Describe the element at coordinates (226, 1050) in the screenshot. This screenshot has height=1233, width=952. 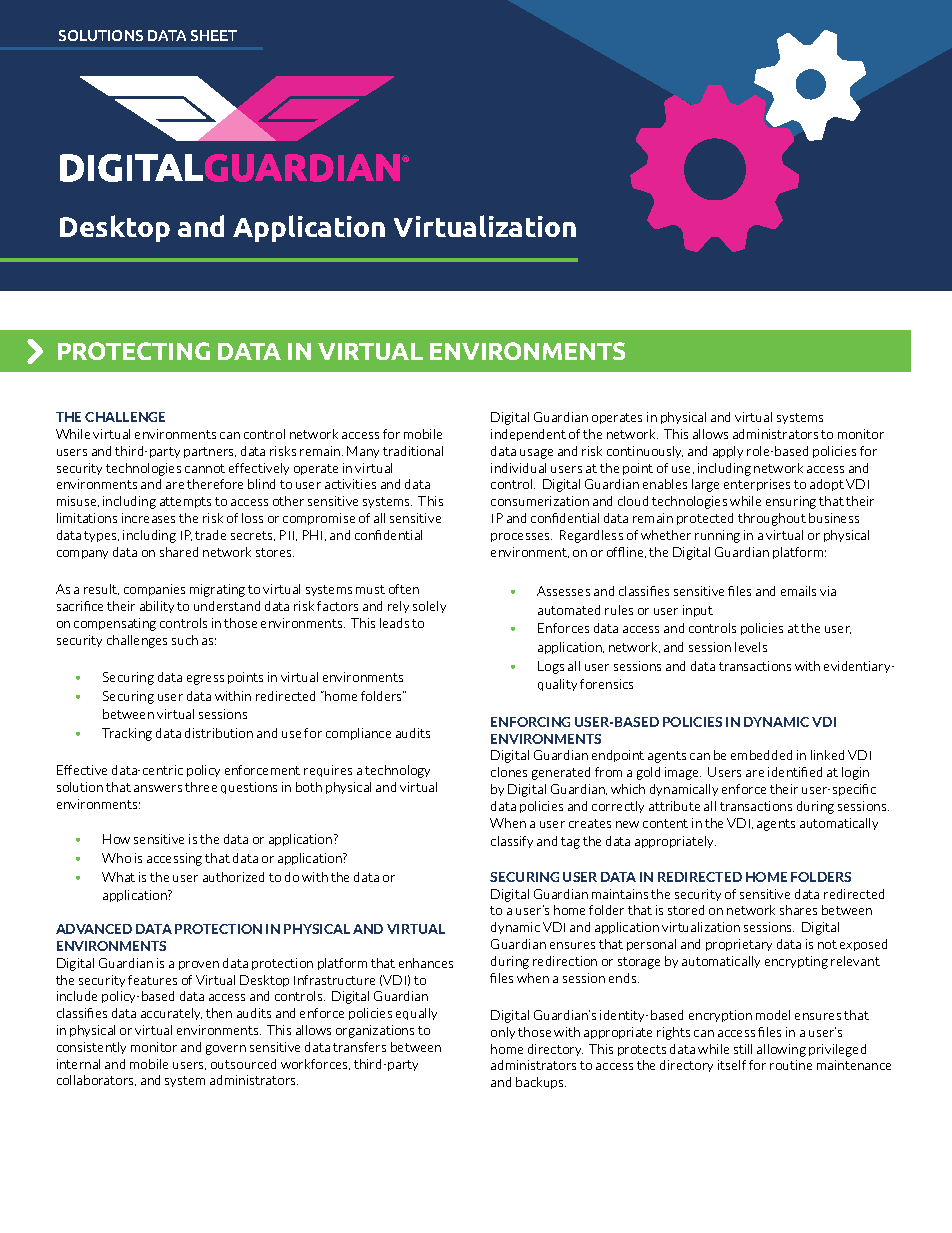
I see `govern` at that location.
